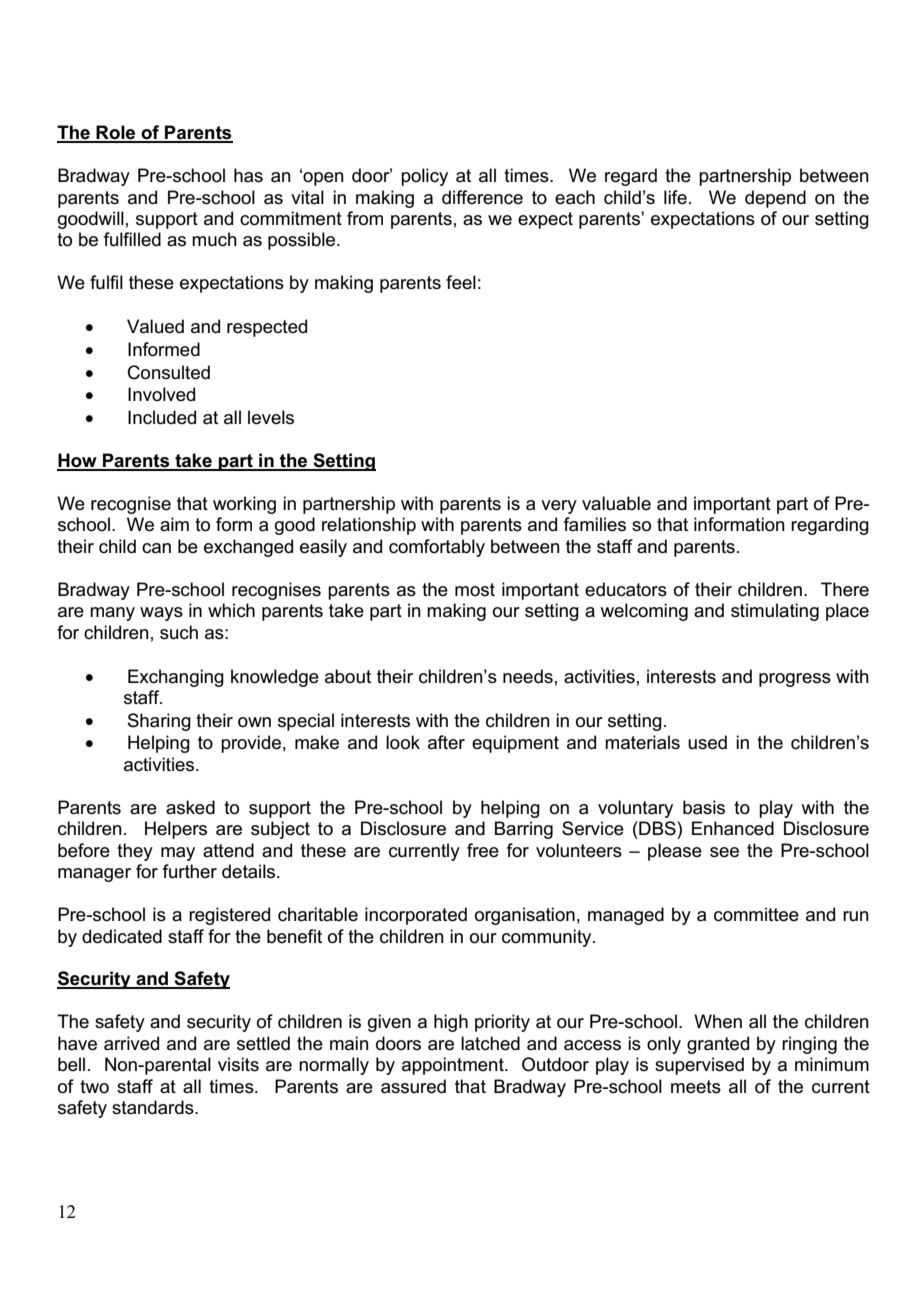 The height and width of the screenshot is (1308, 924). Describe the element at coordinates (161, 614) in the screenshot. I see `ways` at that location.
